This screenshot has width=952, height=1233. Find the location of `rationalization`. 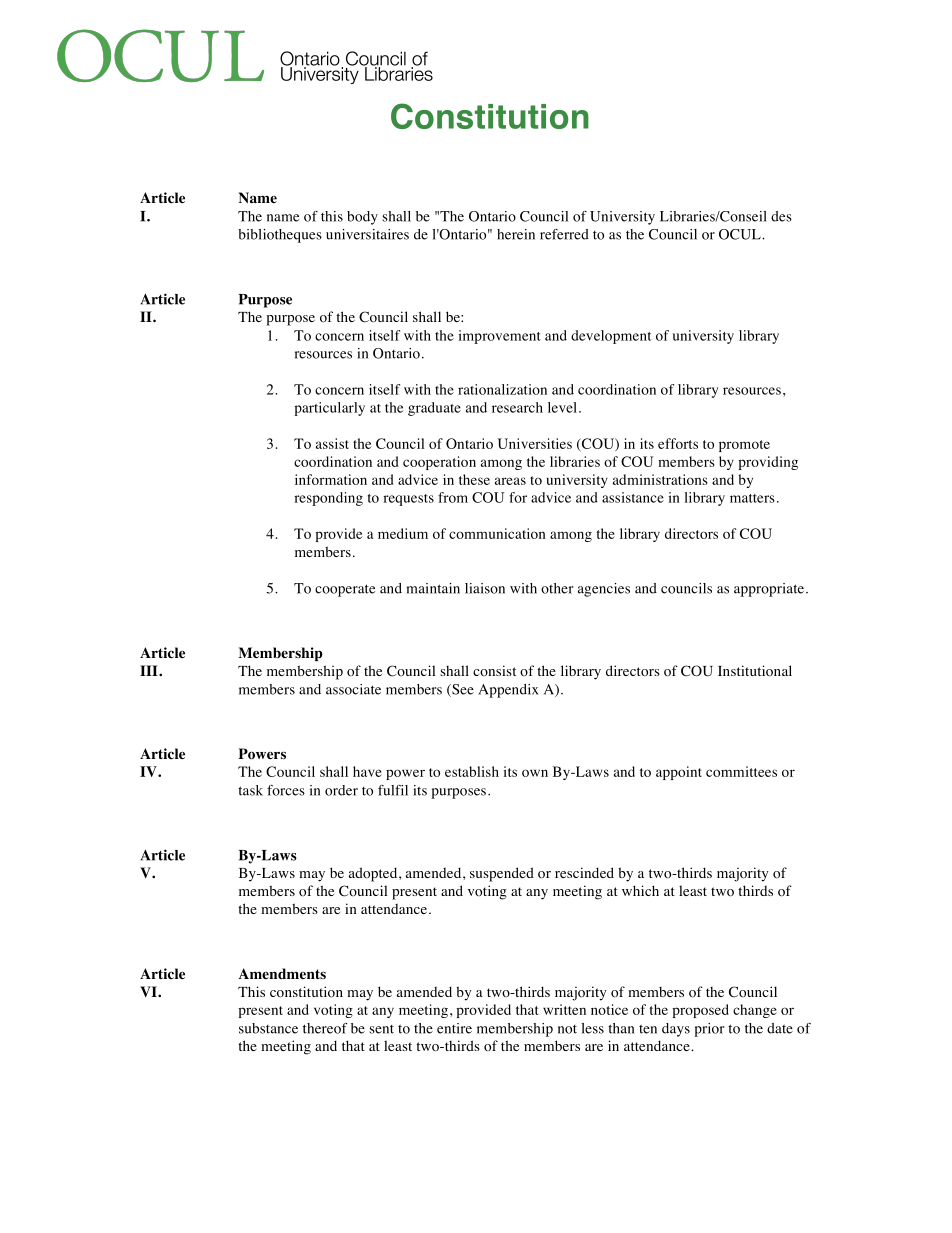

rationalization is located at coordinates (502, 389).
